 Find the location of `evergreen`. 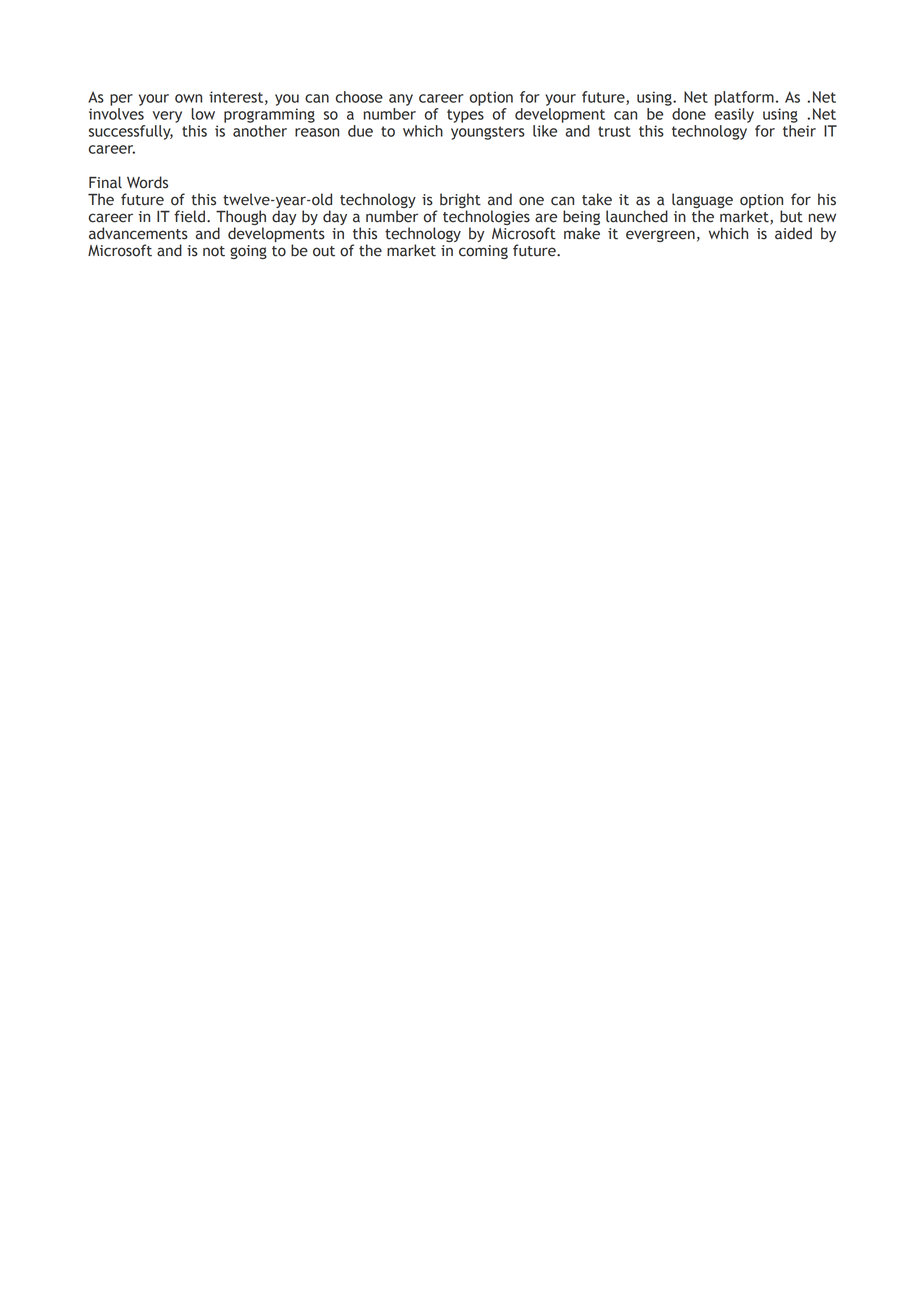

evergreen is located at coordinates (660, 236).
